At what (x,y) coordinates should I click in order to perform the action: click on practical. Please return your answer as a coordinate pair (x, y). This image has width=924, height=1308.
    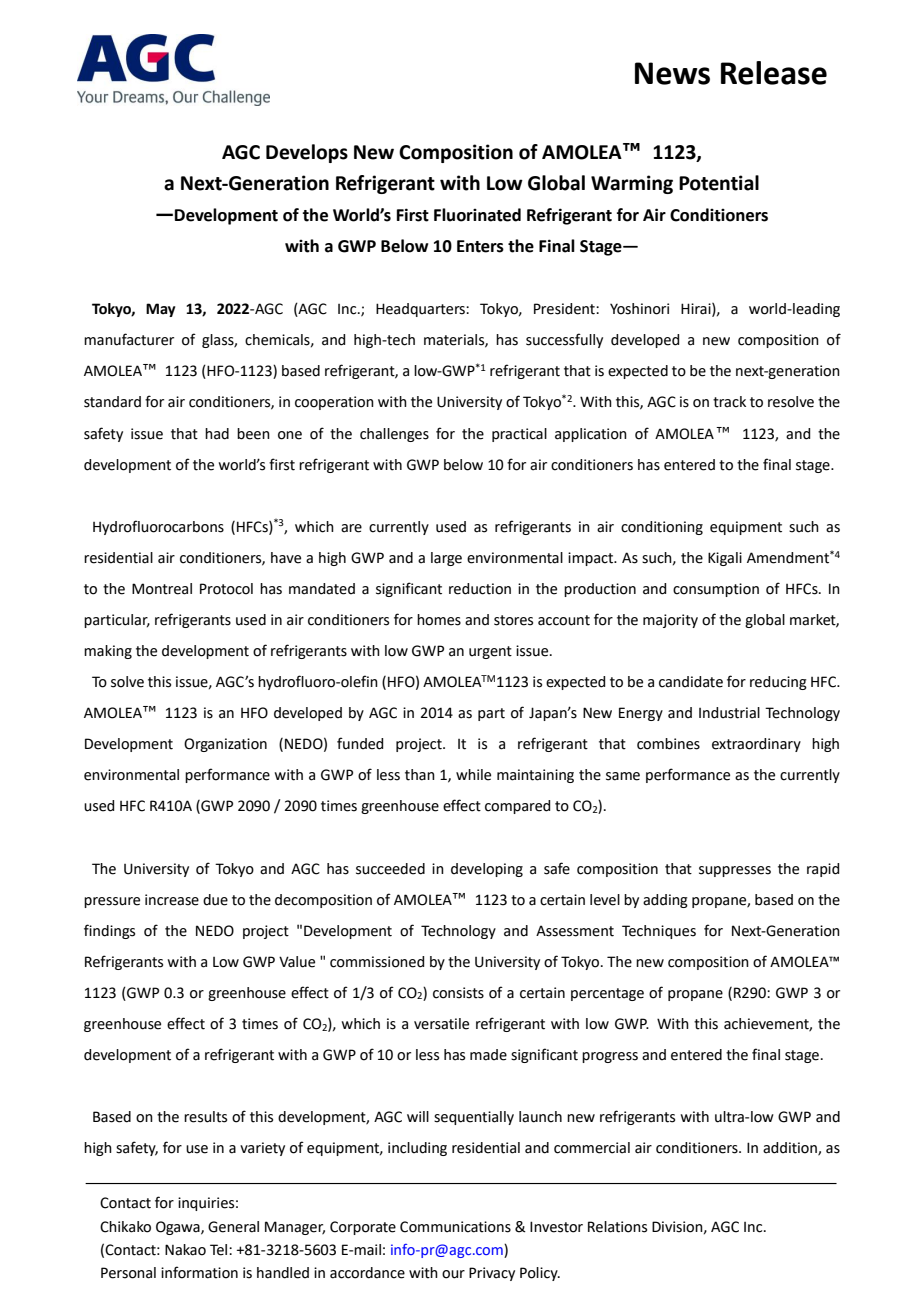
    Looking at the image, I should click on (519, 435).
